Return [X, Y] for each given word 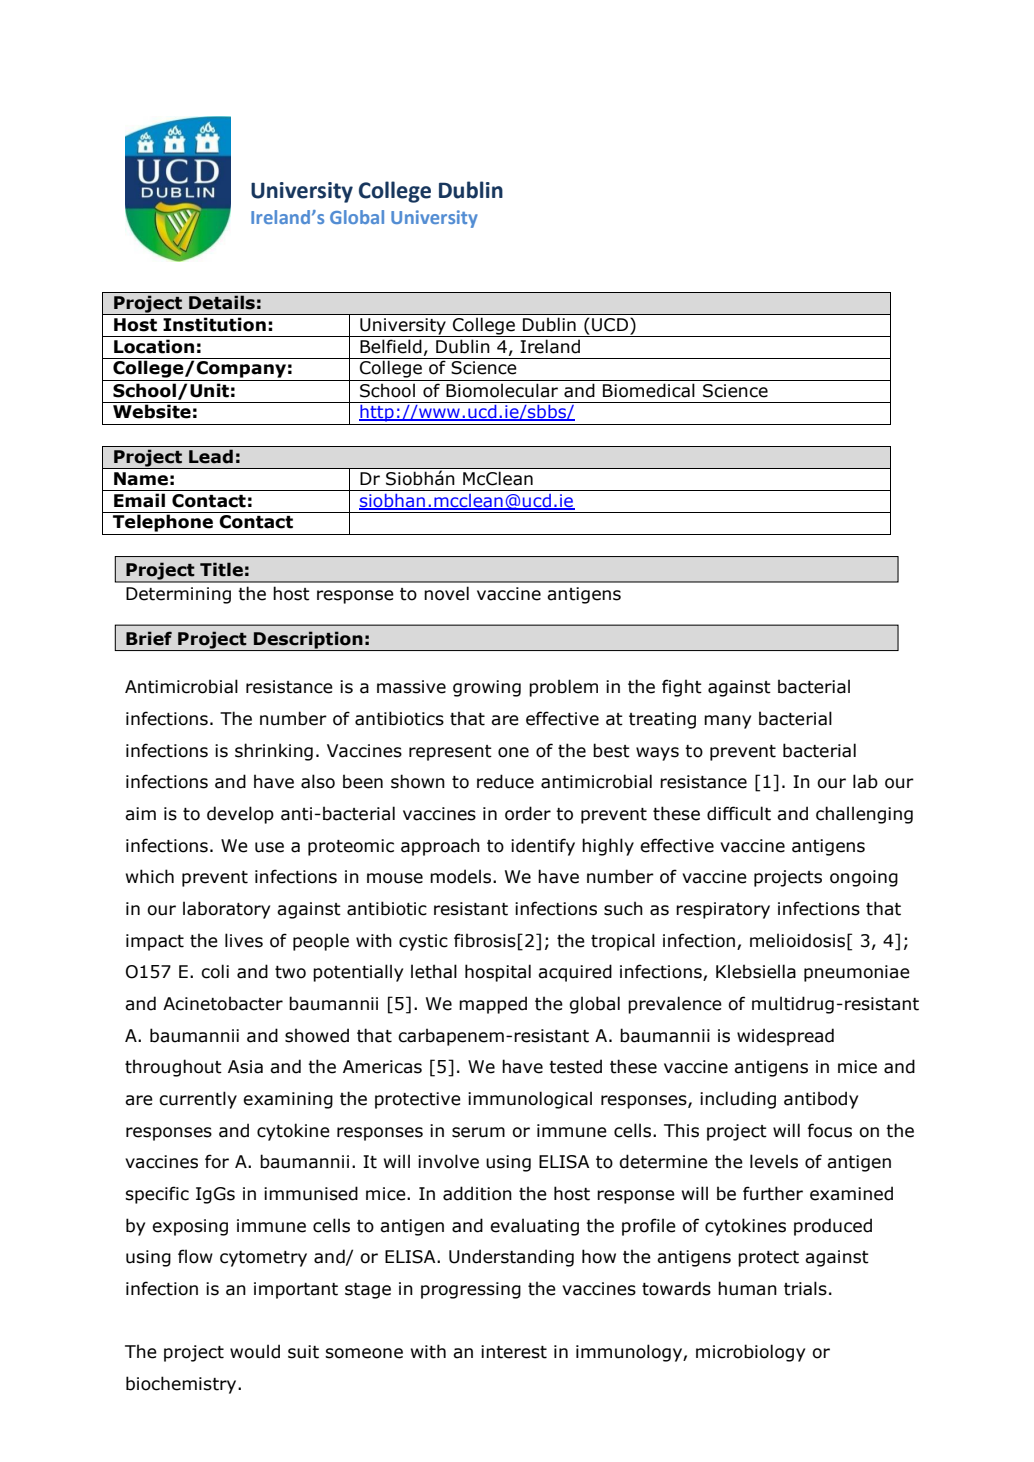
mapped [493, 1005]
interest [514, 1352]
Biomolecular [502, 390]
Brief [149, 638]
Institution [214, 324]
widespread [785, 1037]
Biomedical [649, 390]
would [255, 1351]
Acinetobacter [223, 1003]
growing [487, 688]
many [727, 722]
